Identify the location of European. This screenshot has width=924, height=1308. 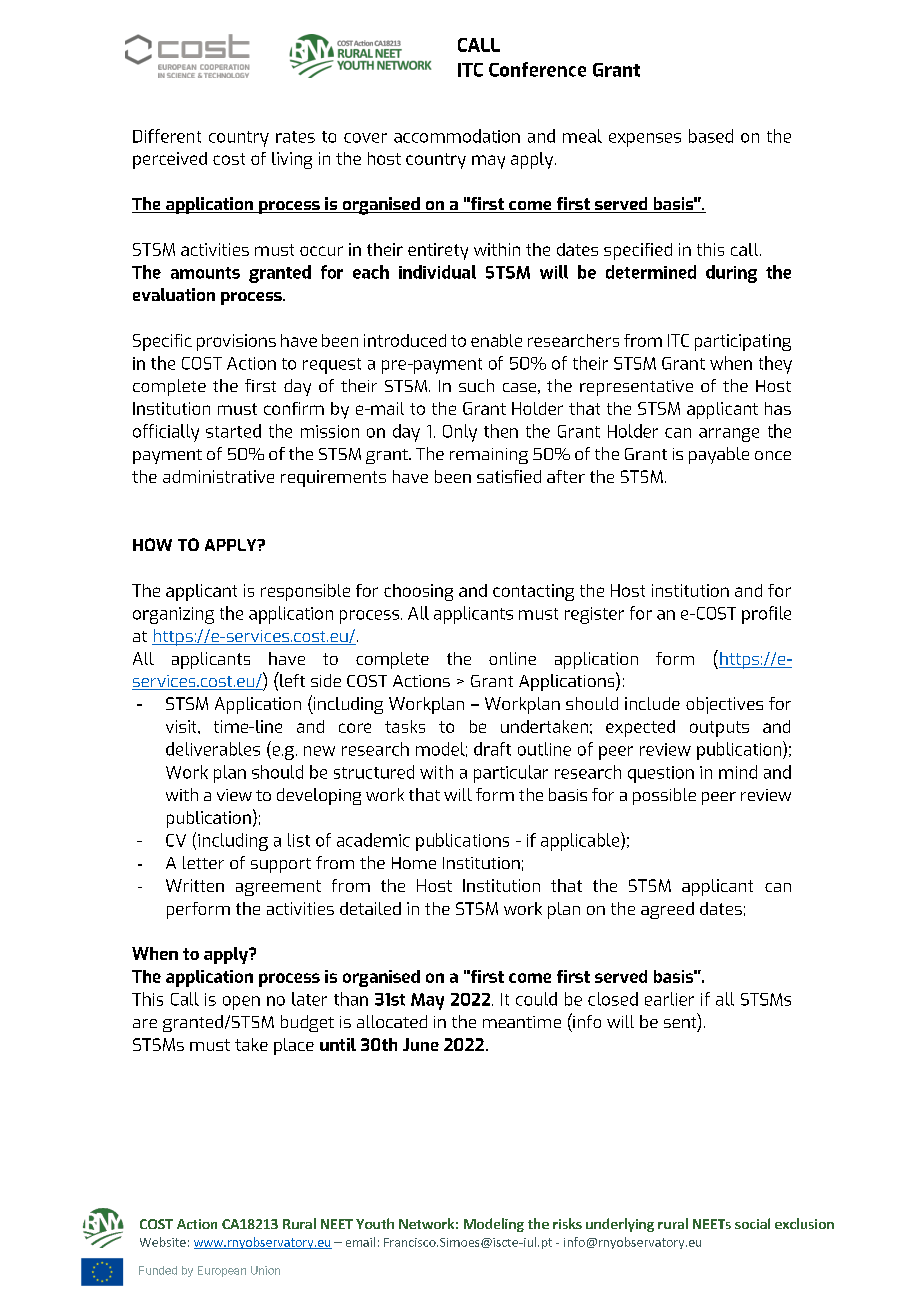
(222, 1271).
